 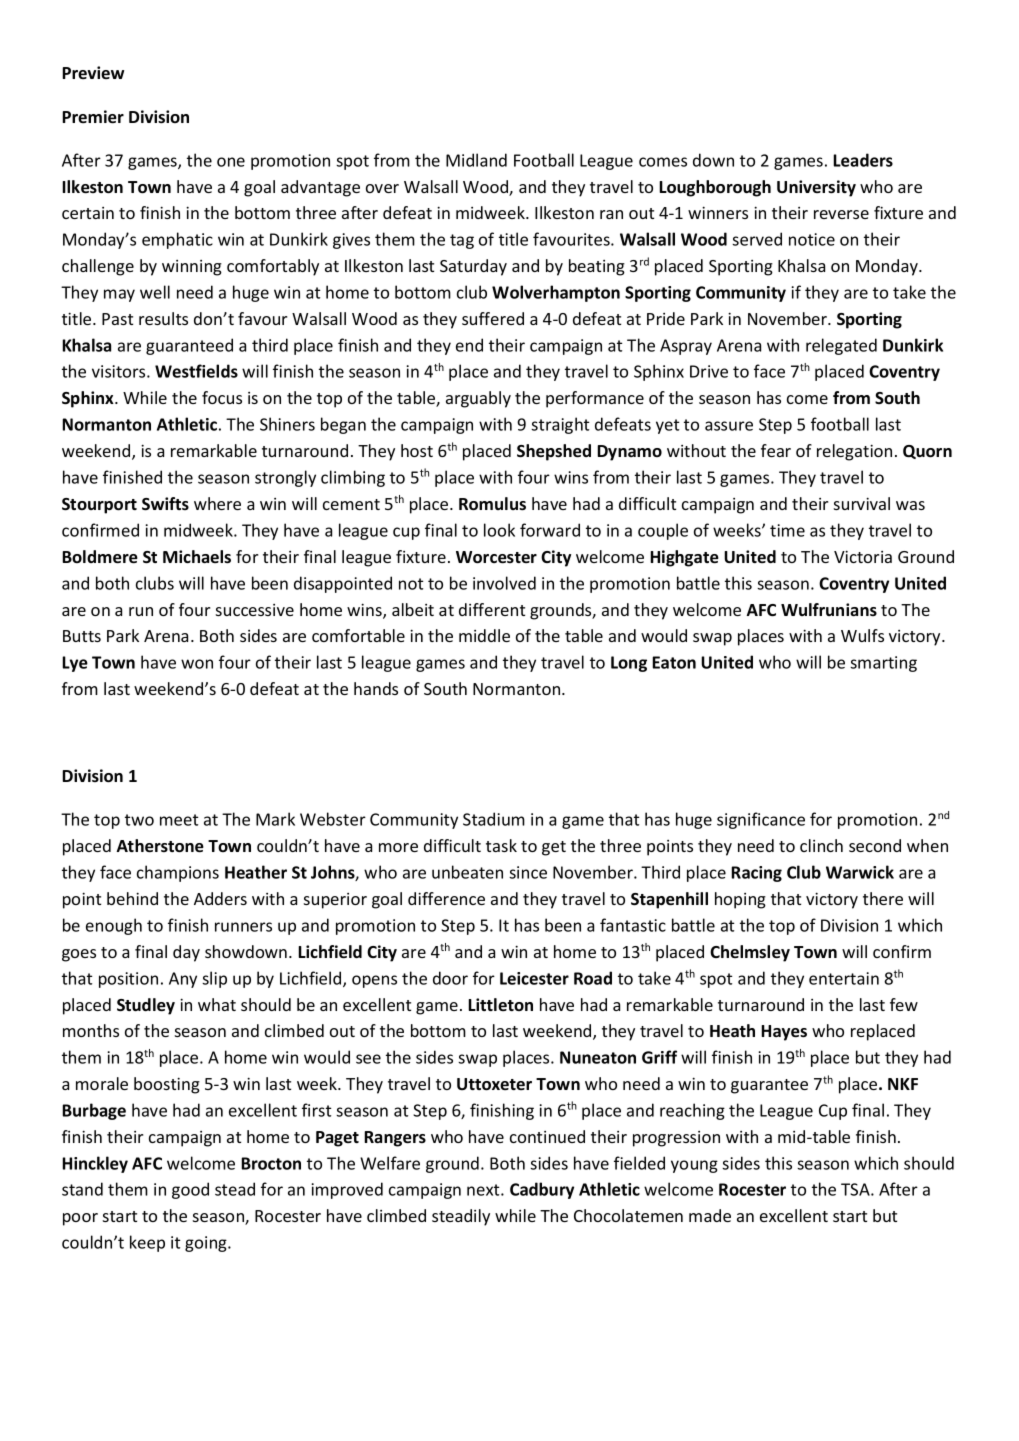 What do you see at coordinates (844, 978) in the document?
I see `entertain` at bounding box center [844, 978].
